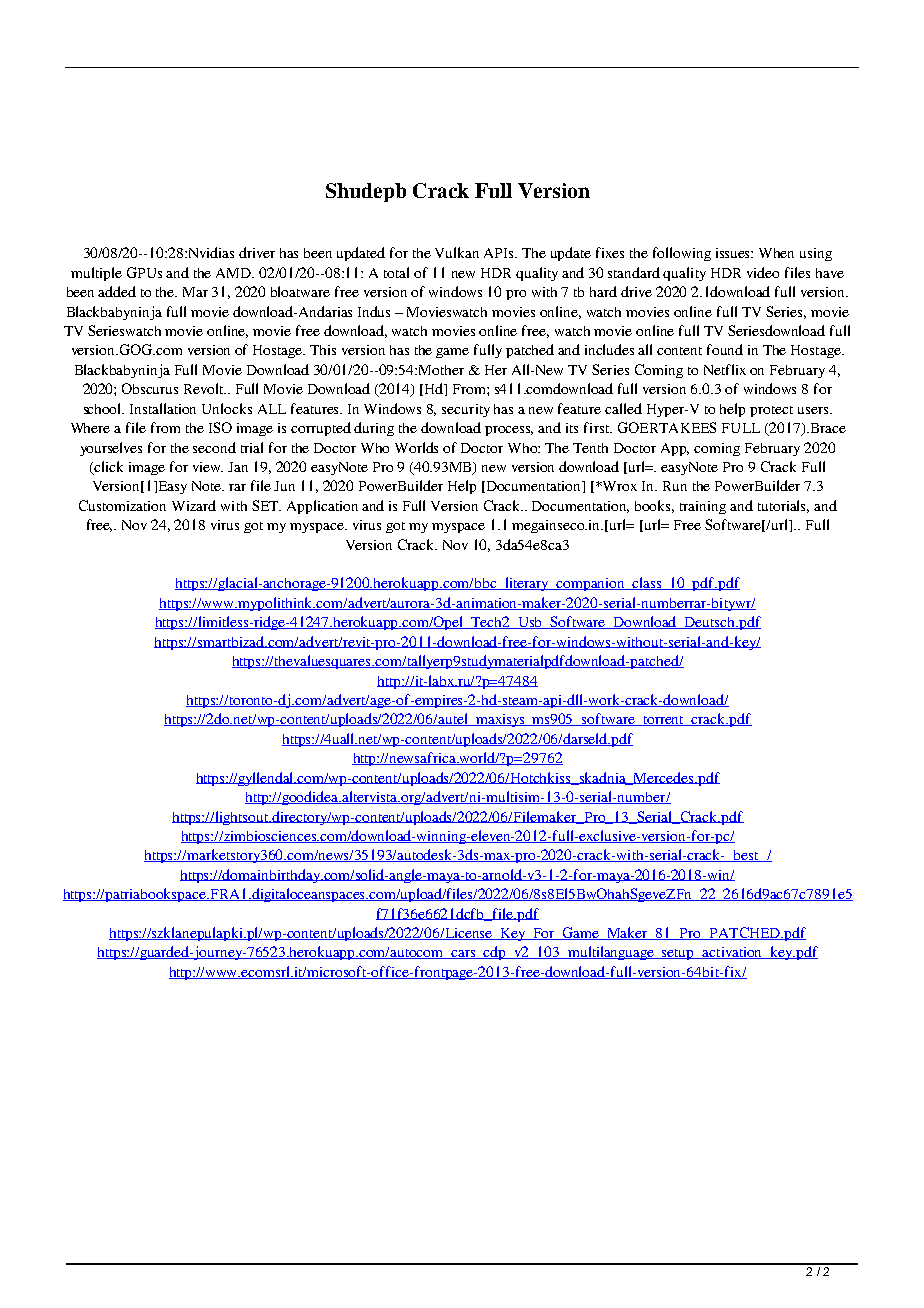  What do you see at coordinates (235, 273) in the screenshot?
I see `AMD` at bounding box center [235, 273].
